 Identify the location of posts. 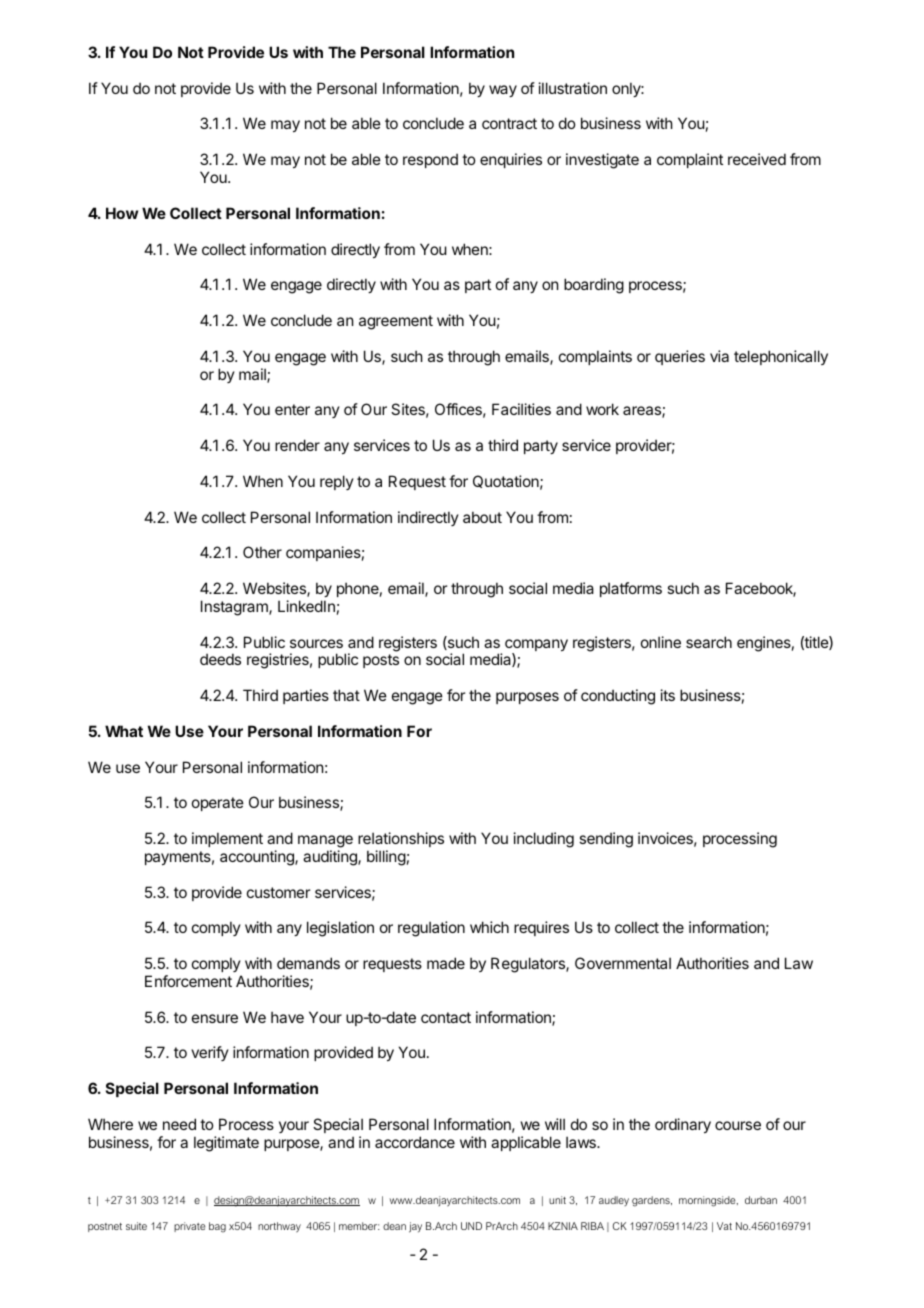
(381, 661).
